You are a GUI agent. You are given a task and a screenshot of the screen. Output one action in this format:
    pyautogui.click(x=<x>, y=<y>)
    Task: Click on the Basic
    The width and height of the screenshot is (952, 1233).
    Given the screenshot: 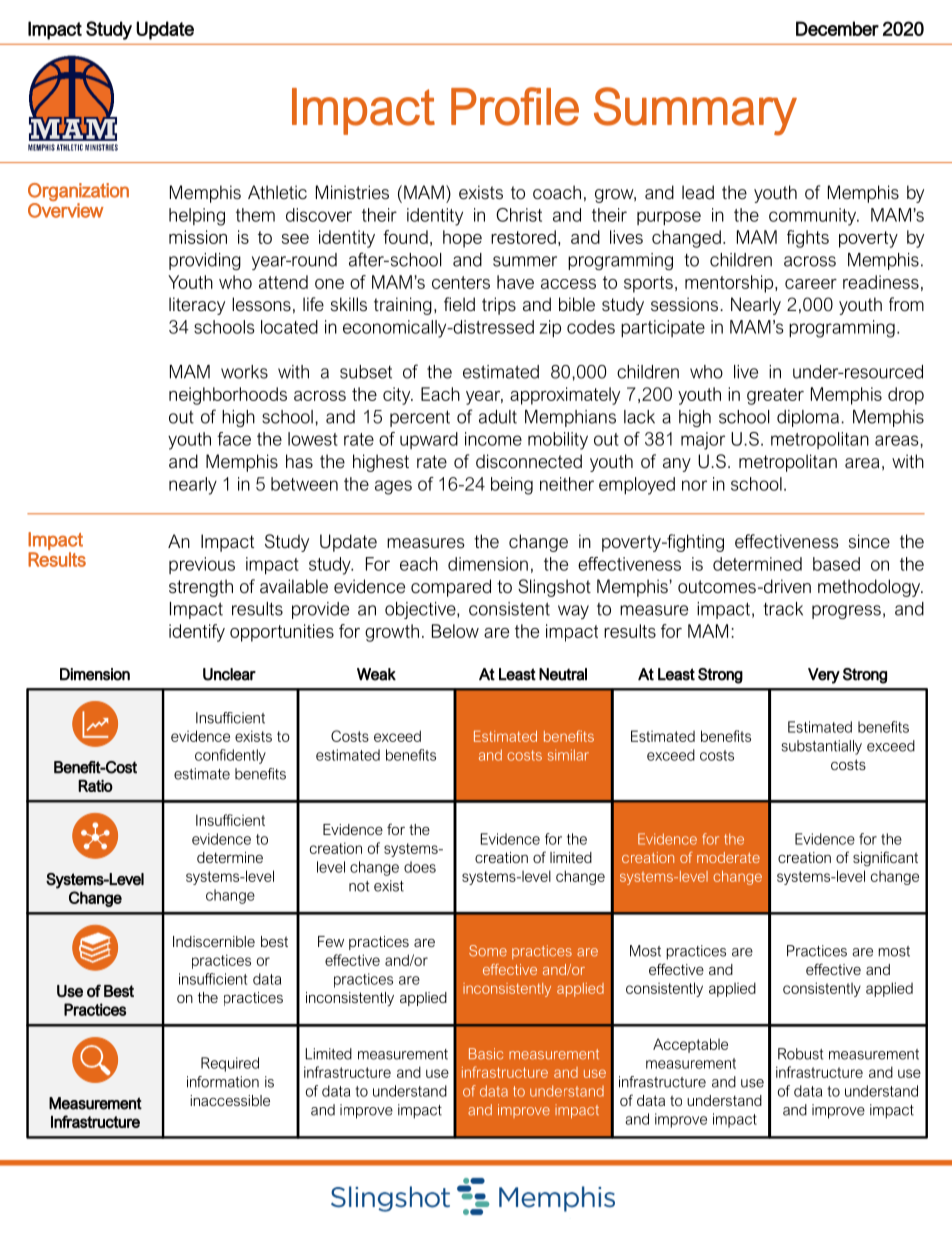 What is the action you would take?
    pyautogui.click(x=486, y=1054)
